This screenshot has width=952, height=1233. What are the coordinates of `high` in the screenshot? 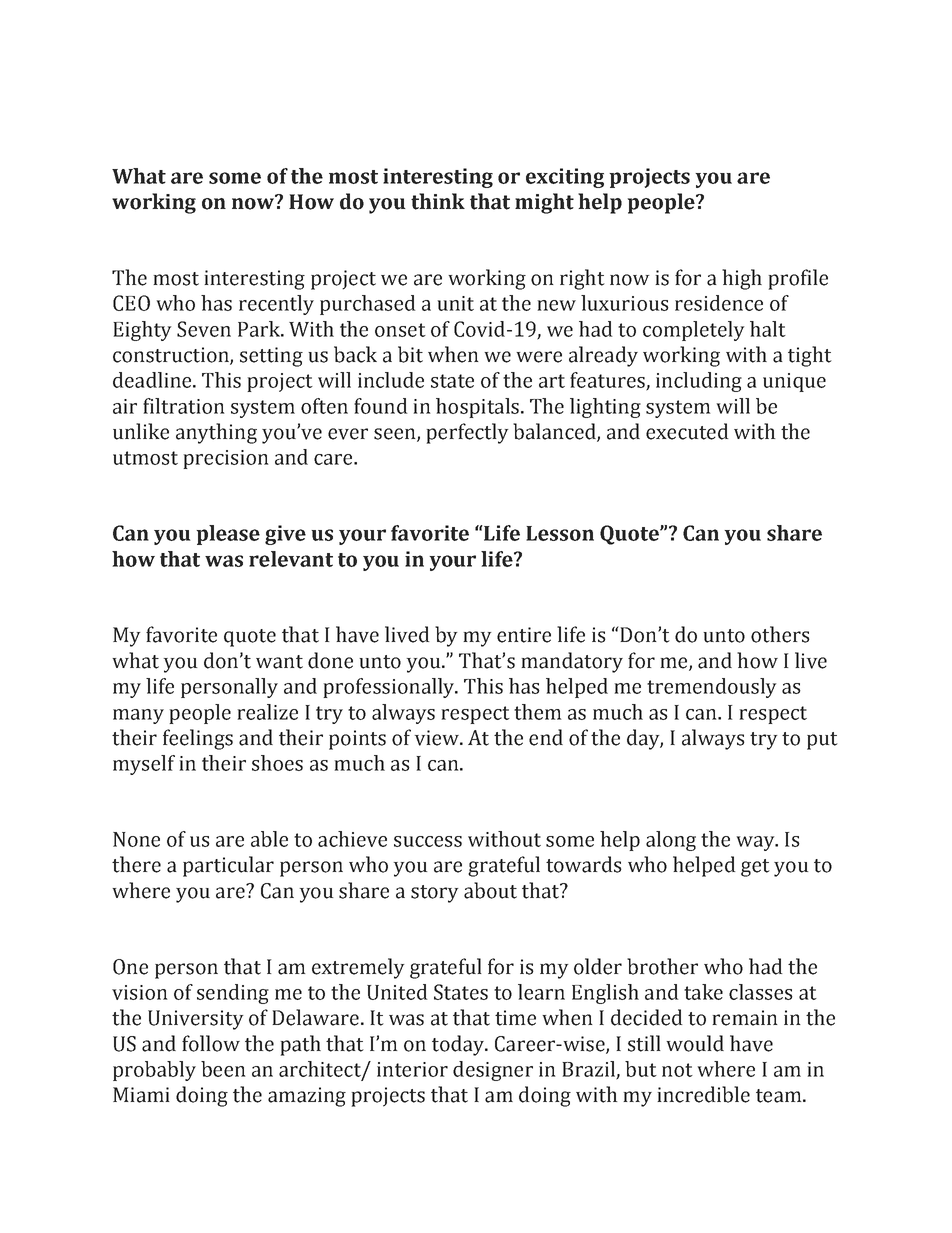 It's located at (742, 279).
